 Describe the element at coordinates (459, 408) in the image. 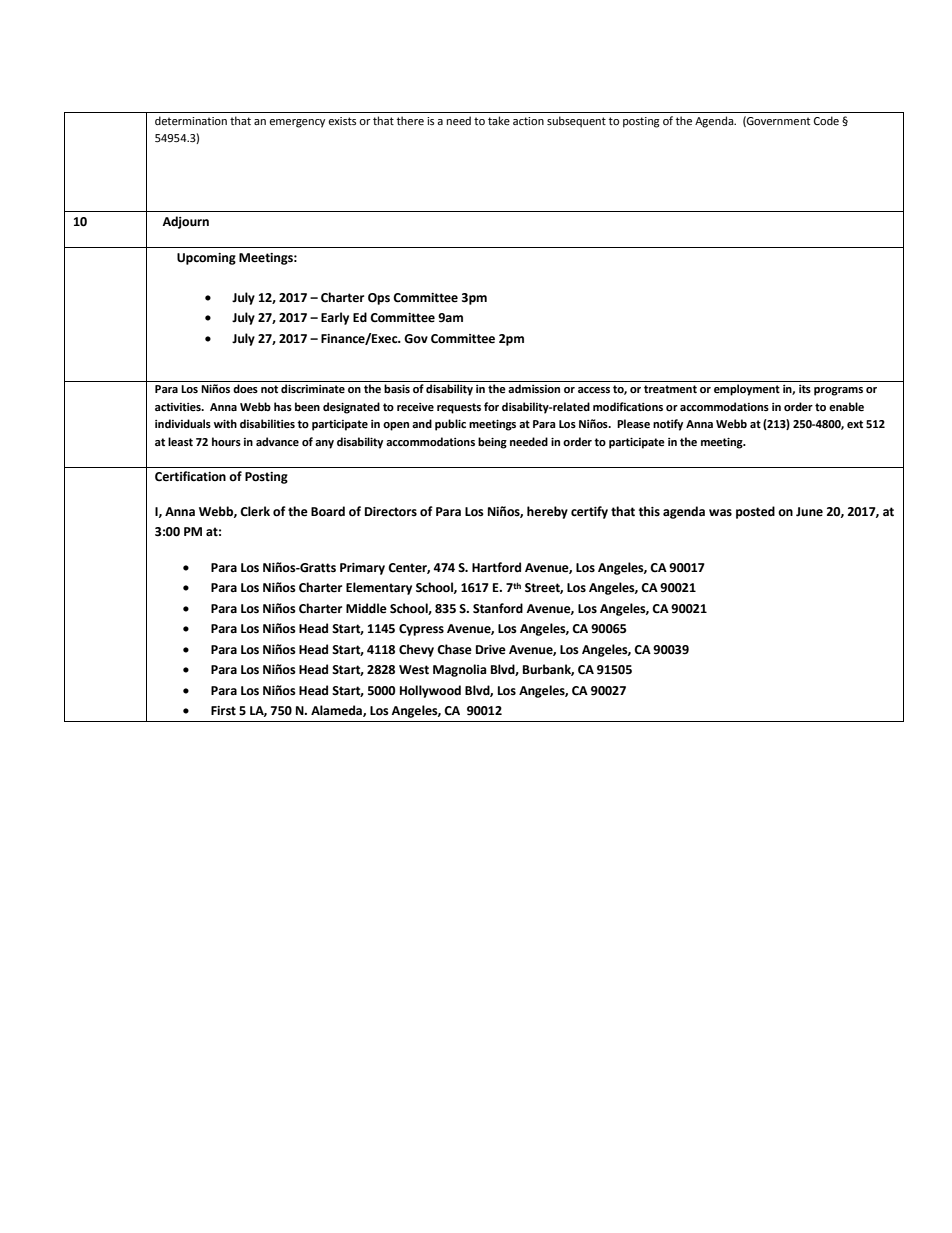

I see `requests` at that location.
